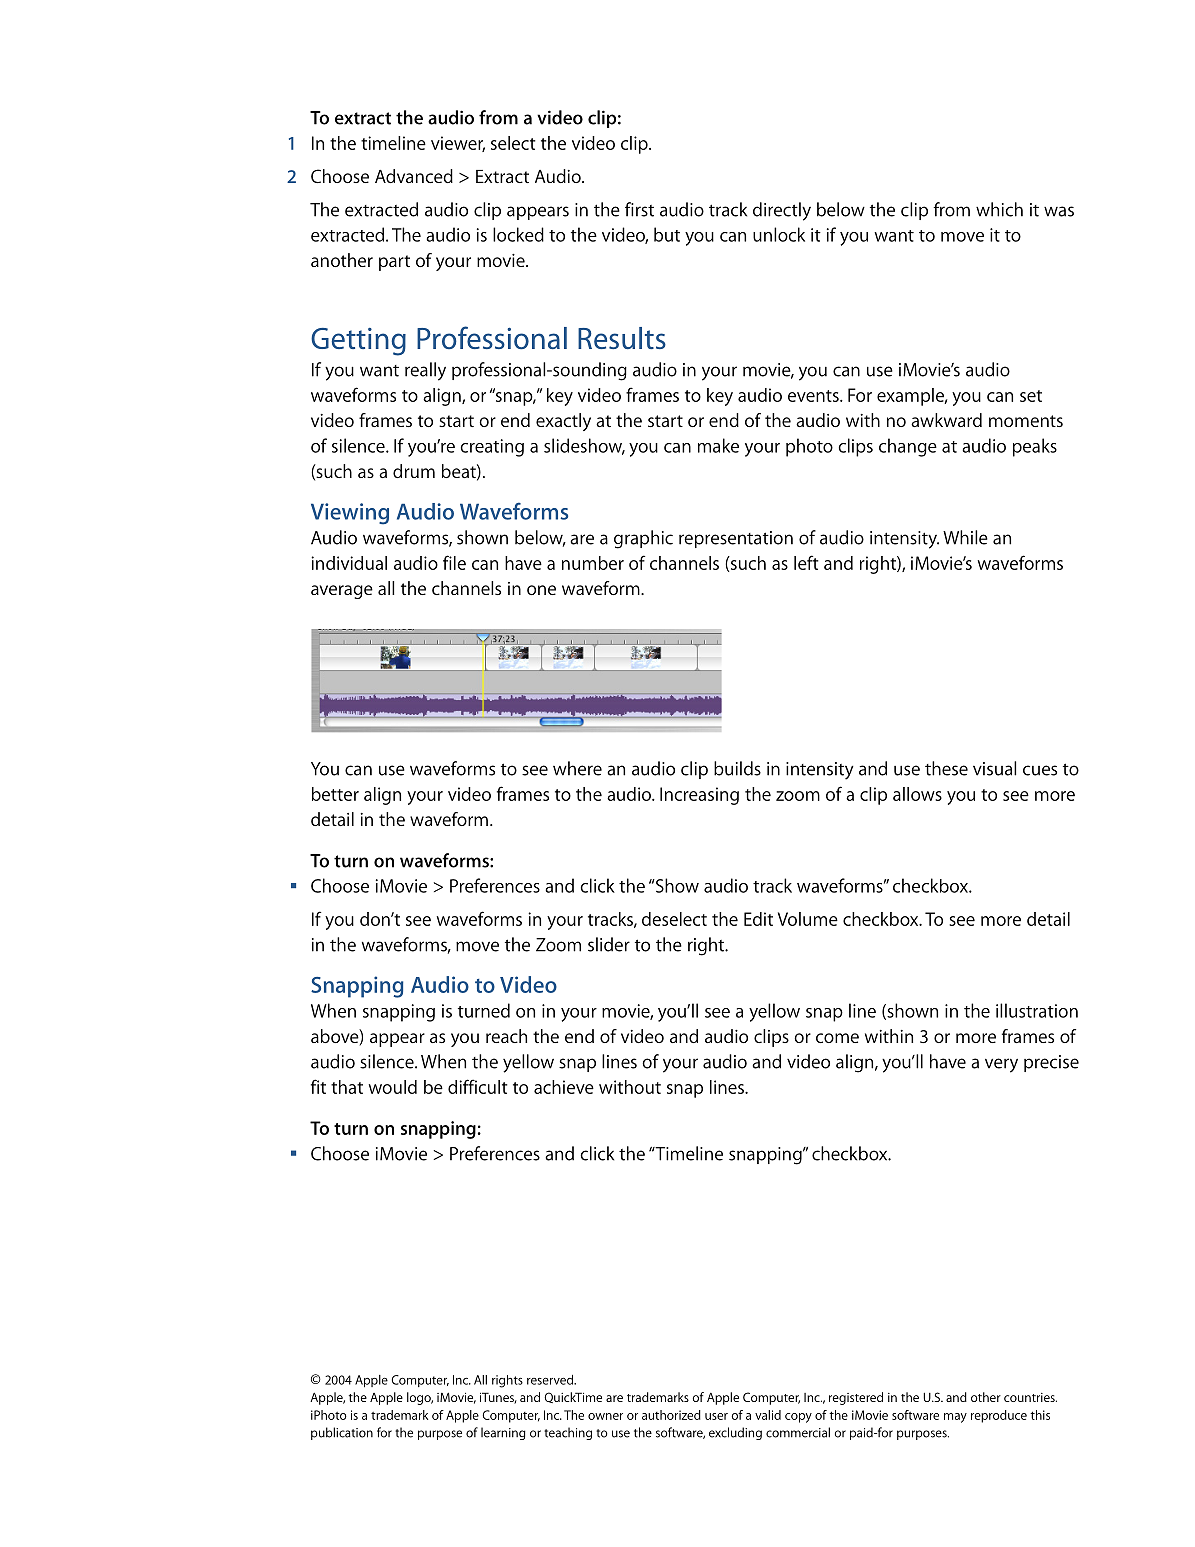 The height and width of the screenshot is (1547, 1195). What do you see at coordinates (393, 1087) in the screenshot?
I see `would` at bounding box center [393, 1087].
